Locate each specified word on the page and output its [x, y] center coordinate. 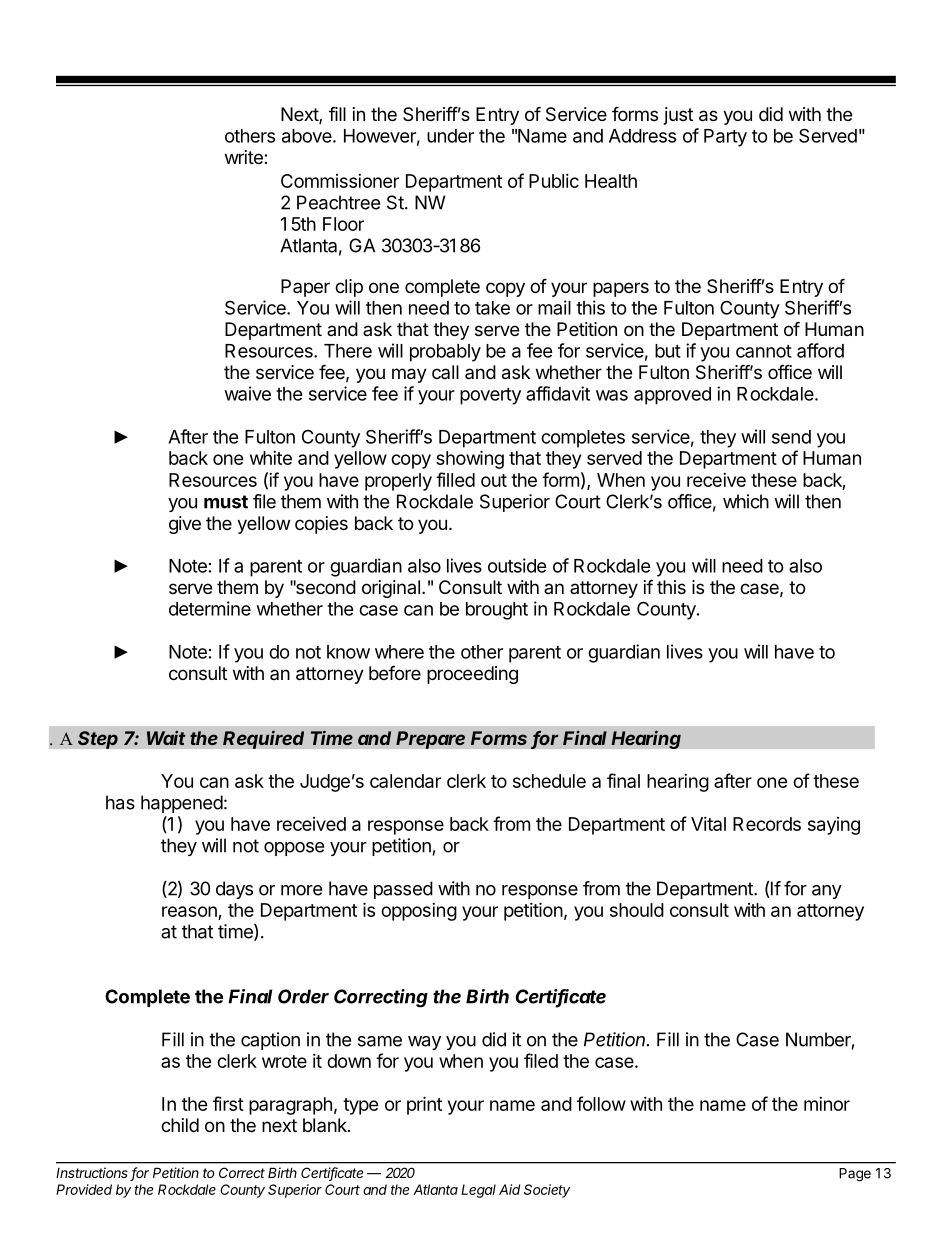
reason [189, 911]
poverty [490, 396]
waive [248, 393]
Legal [478, 1191]
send [791, 437]
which [746, 501]
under [450, 136]
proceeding [472, 675]
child [180, 1125]
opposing [419, 912]
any [827, 892]
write [245, 157]
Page [855, 1175]
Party [725, 138]
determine [210, 608]
